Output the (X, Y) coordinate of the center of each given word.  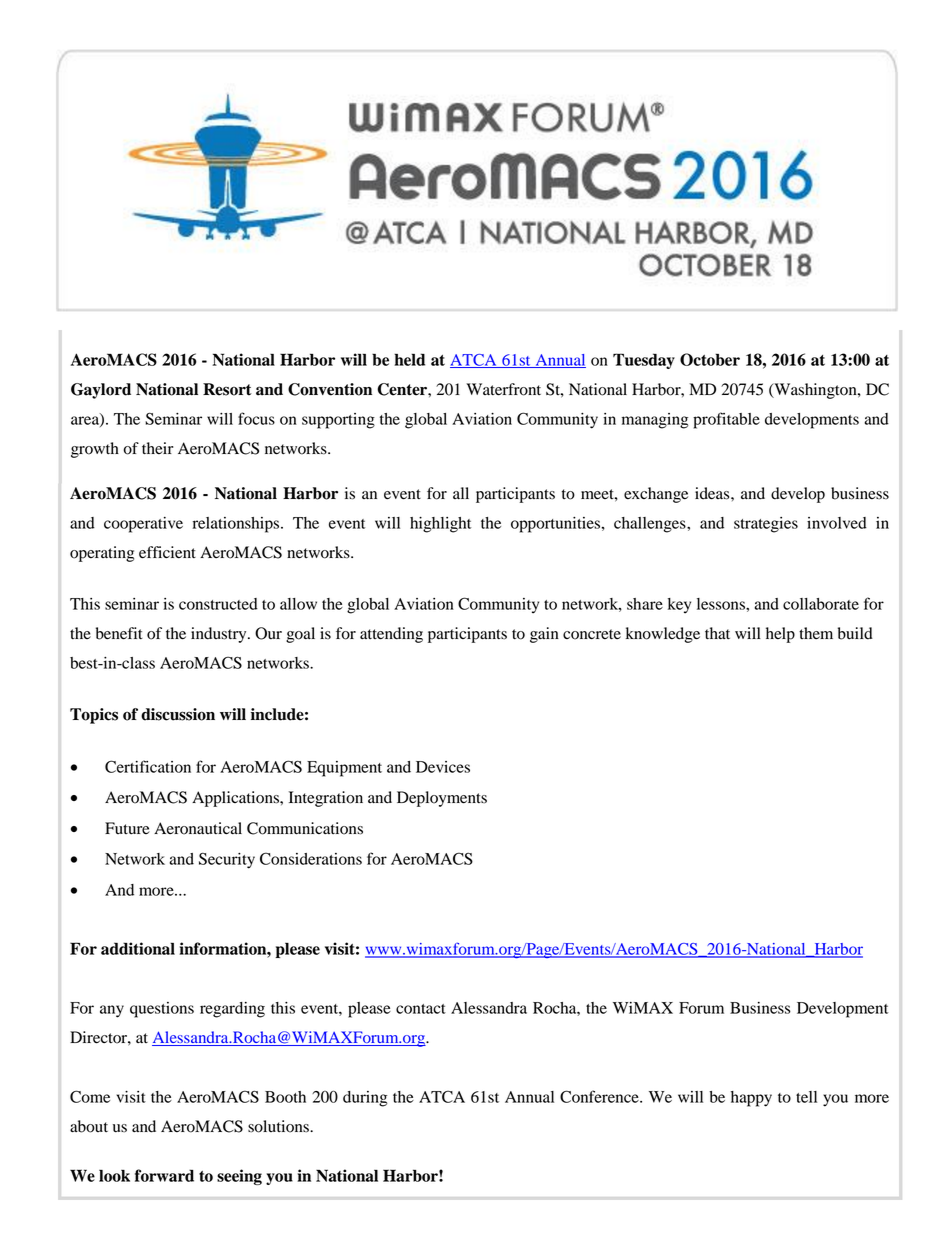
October (710, 359)
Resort (227, 389)
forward (164, 1175)
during (365, 1099)
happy (751, 1099)
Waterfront (503, 389)
